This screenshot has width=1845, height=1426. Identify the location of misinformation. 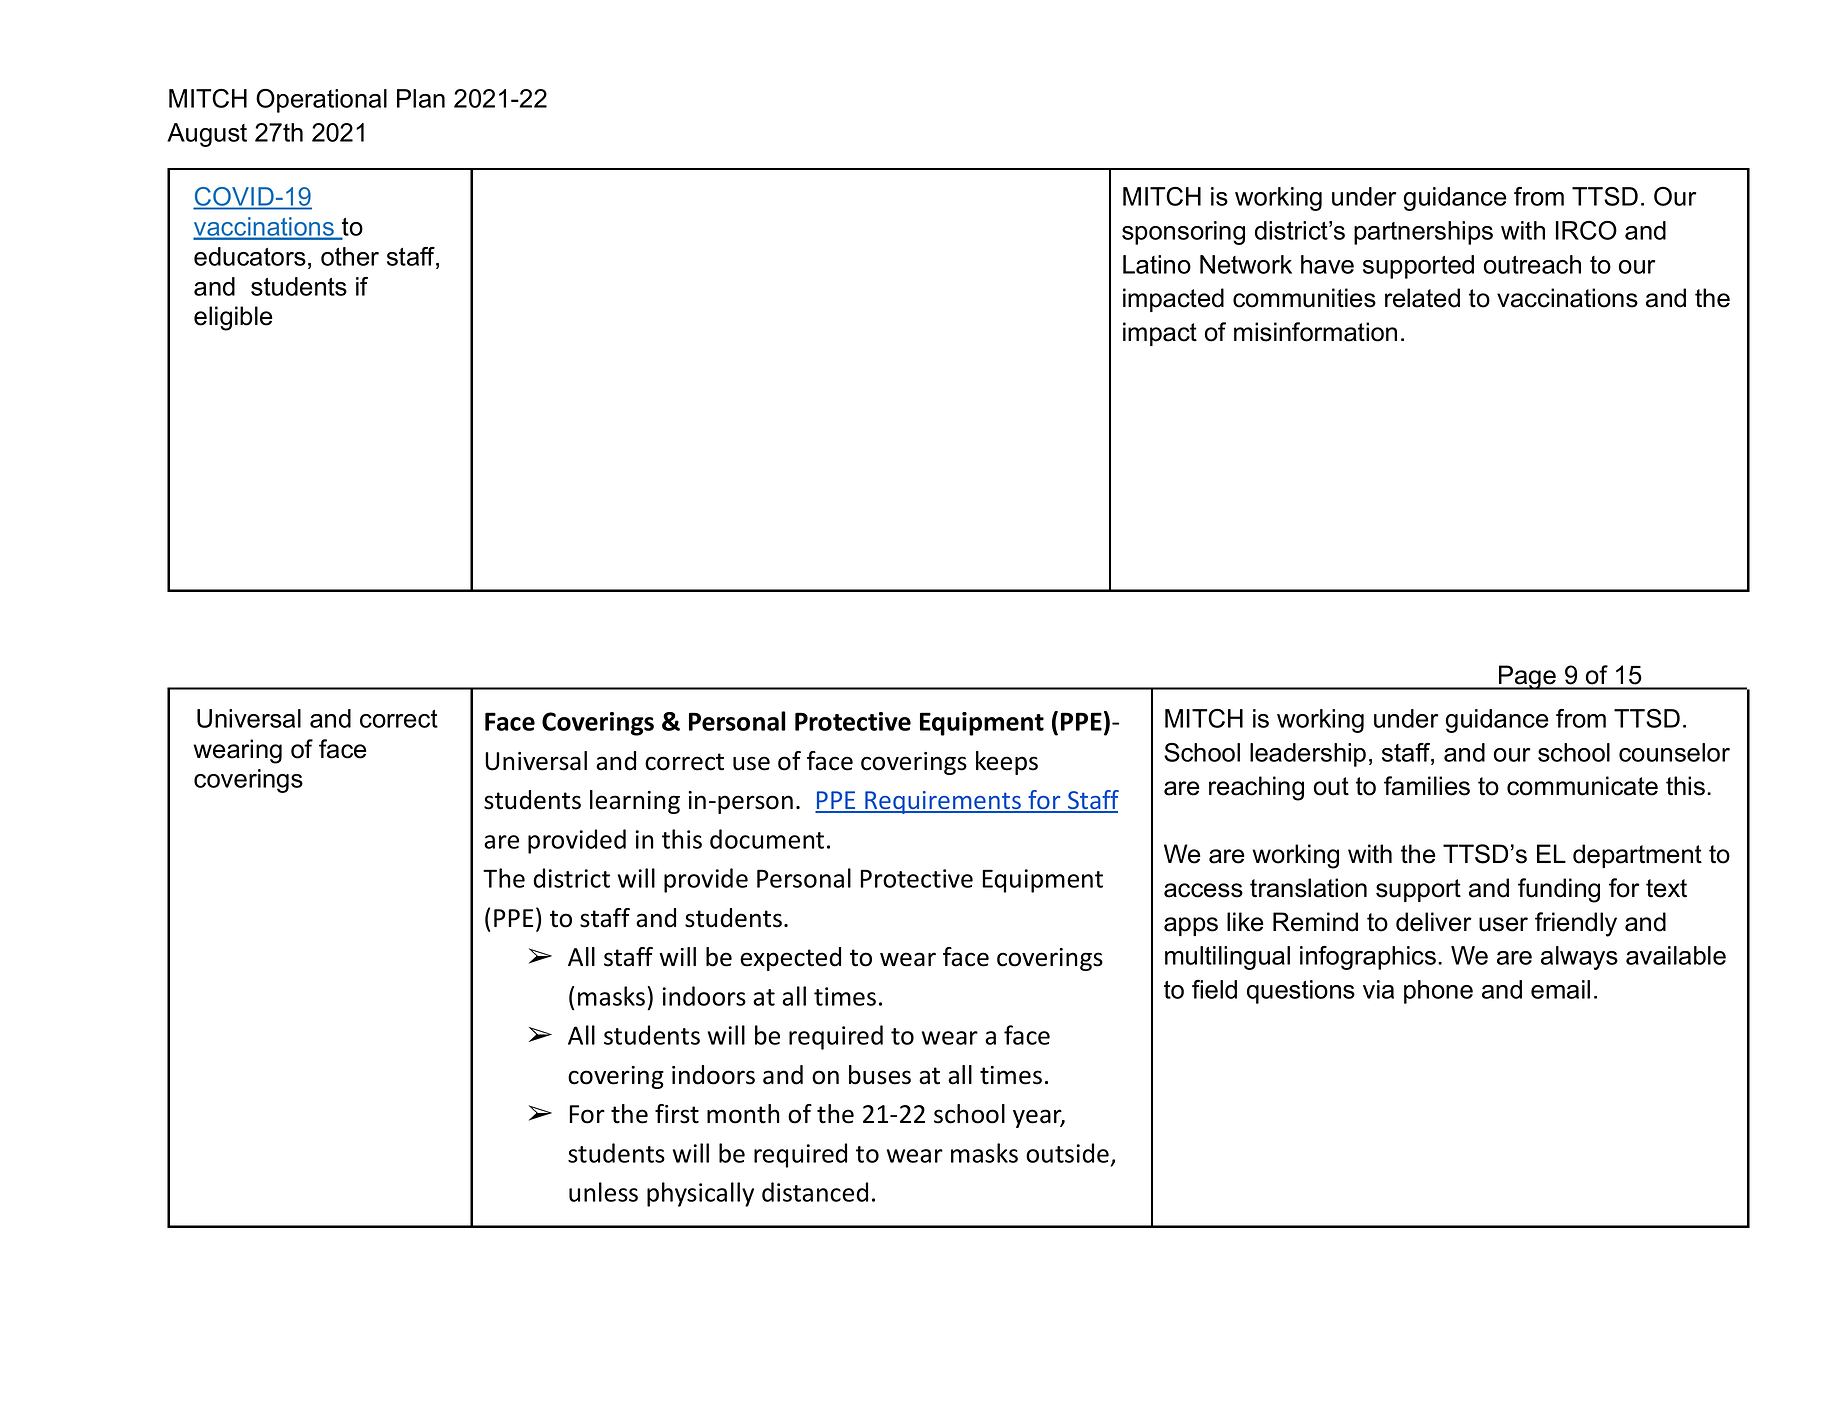
(1315, 332).
